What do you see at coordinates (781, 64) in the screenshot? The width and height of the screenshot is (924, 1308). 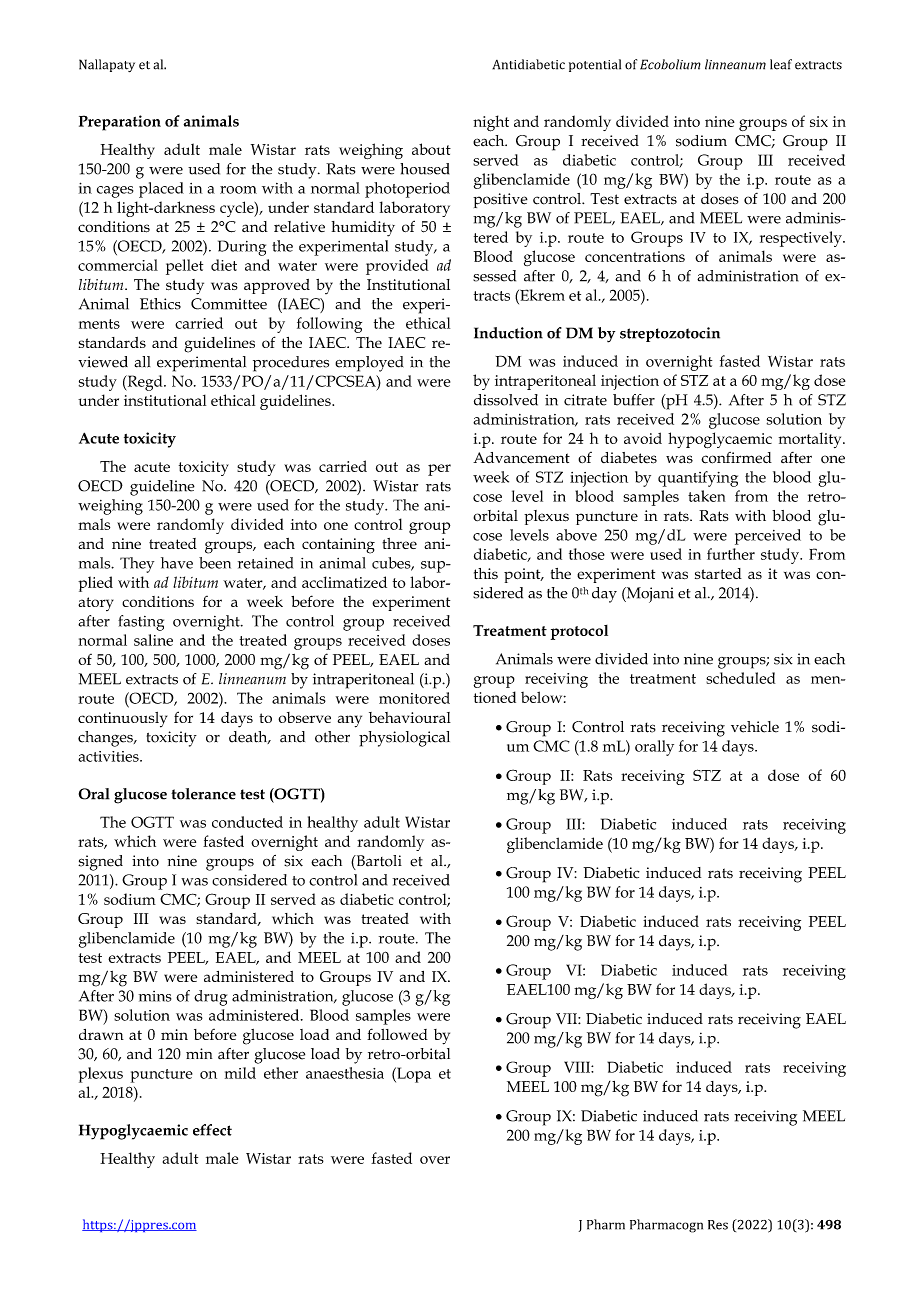 I see `leaf` at bounding box center [781, 64].
